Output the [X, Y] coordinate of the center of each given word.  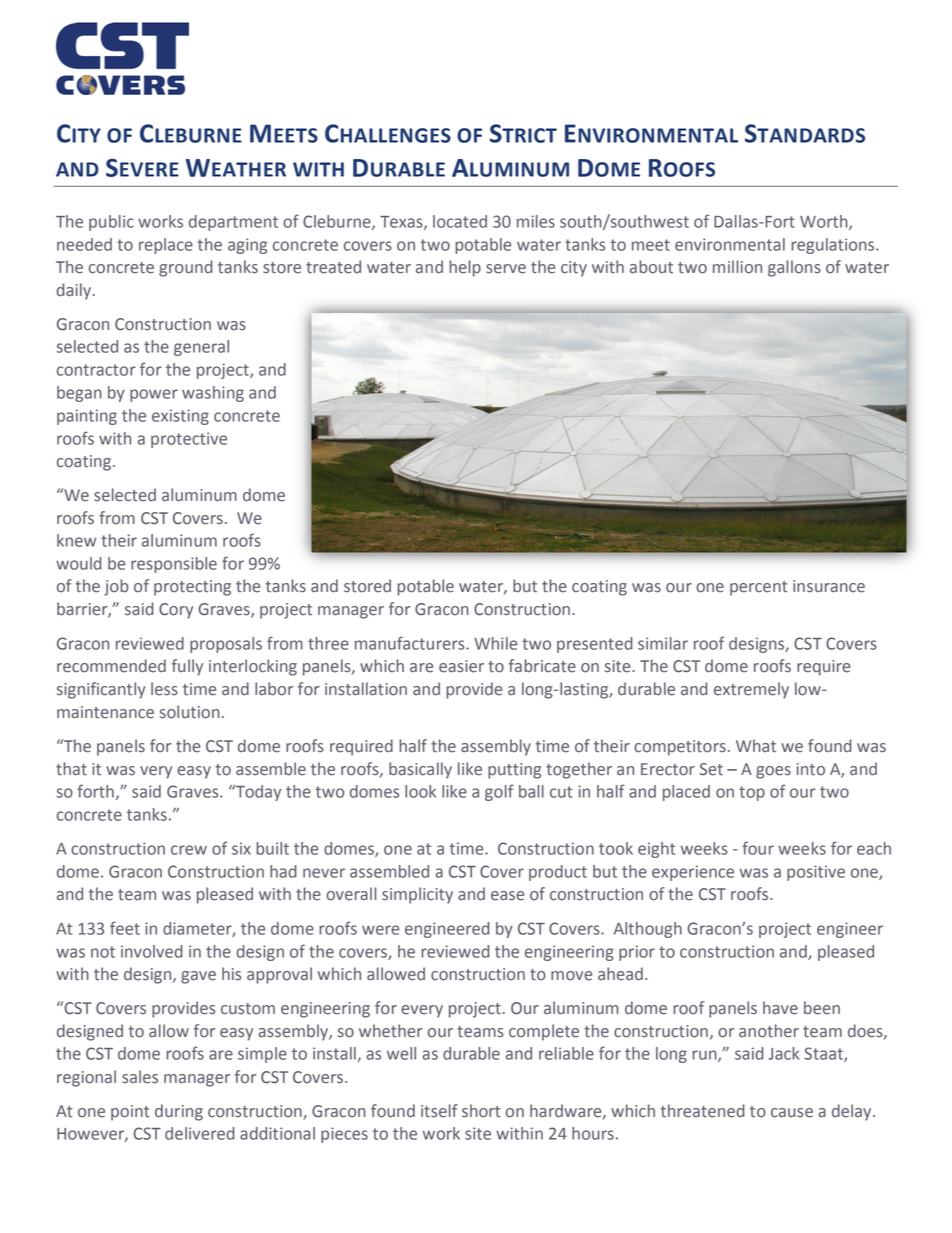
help [465, 268]
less [164, 689]
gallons [794, 268]
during [179, 1112]
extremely [751, 690]
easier [461, 666]
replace [166, 246]
